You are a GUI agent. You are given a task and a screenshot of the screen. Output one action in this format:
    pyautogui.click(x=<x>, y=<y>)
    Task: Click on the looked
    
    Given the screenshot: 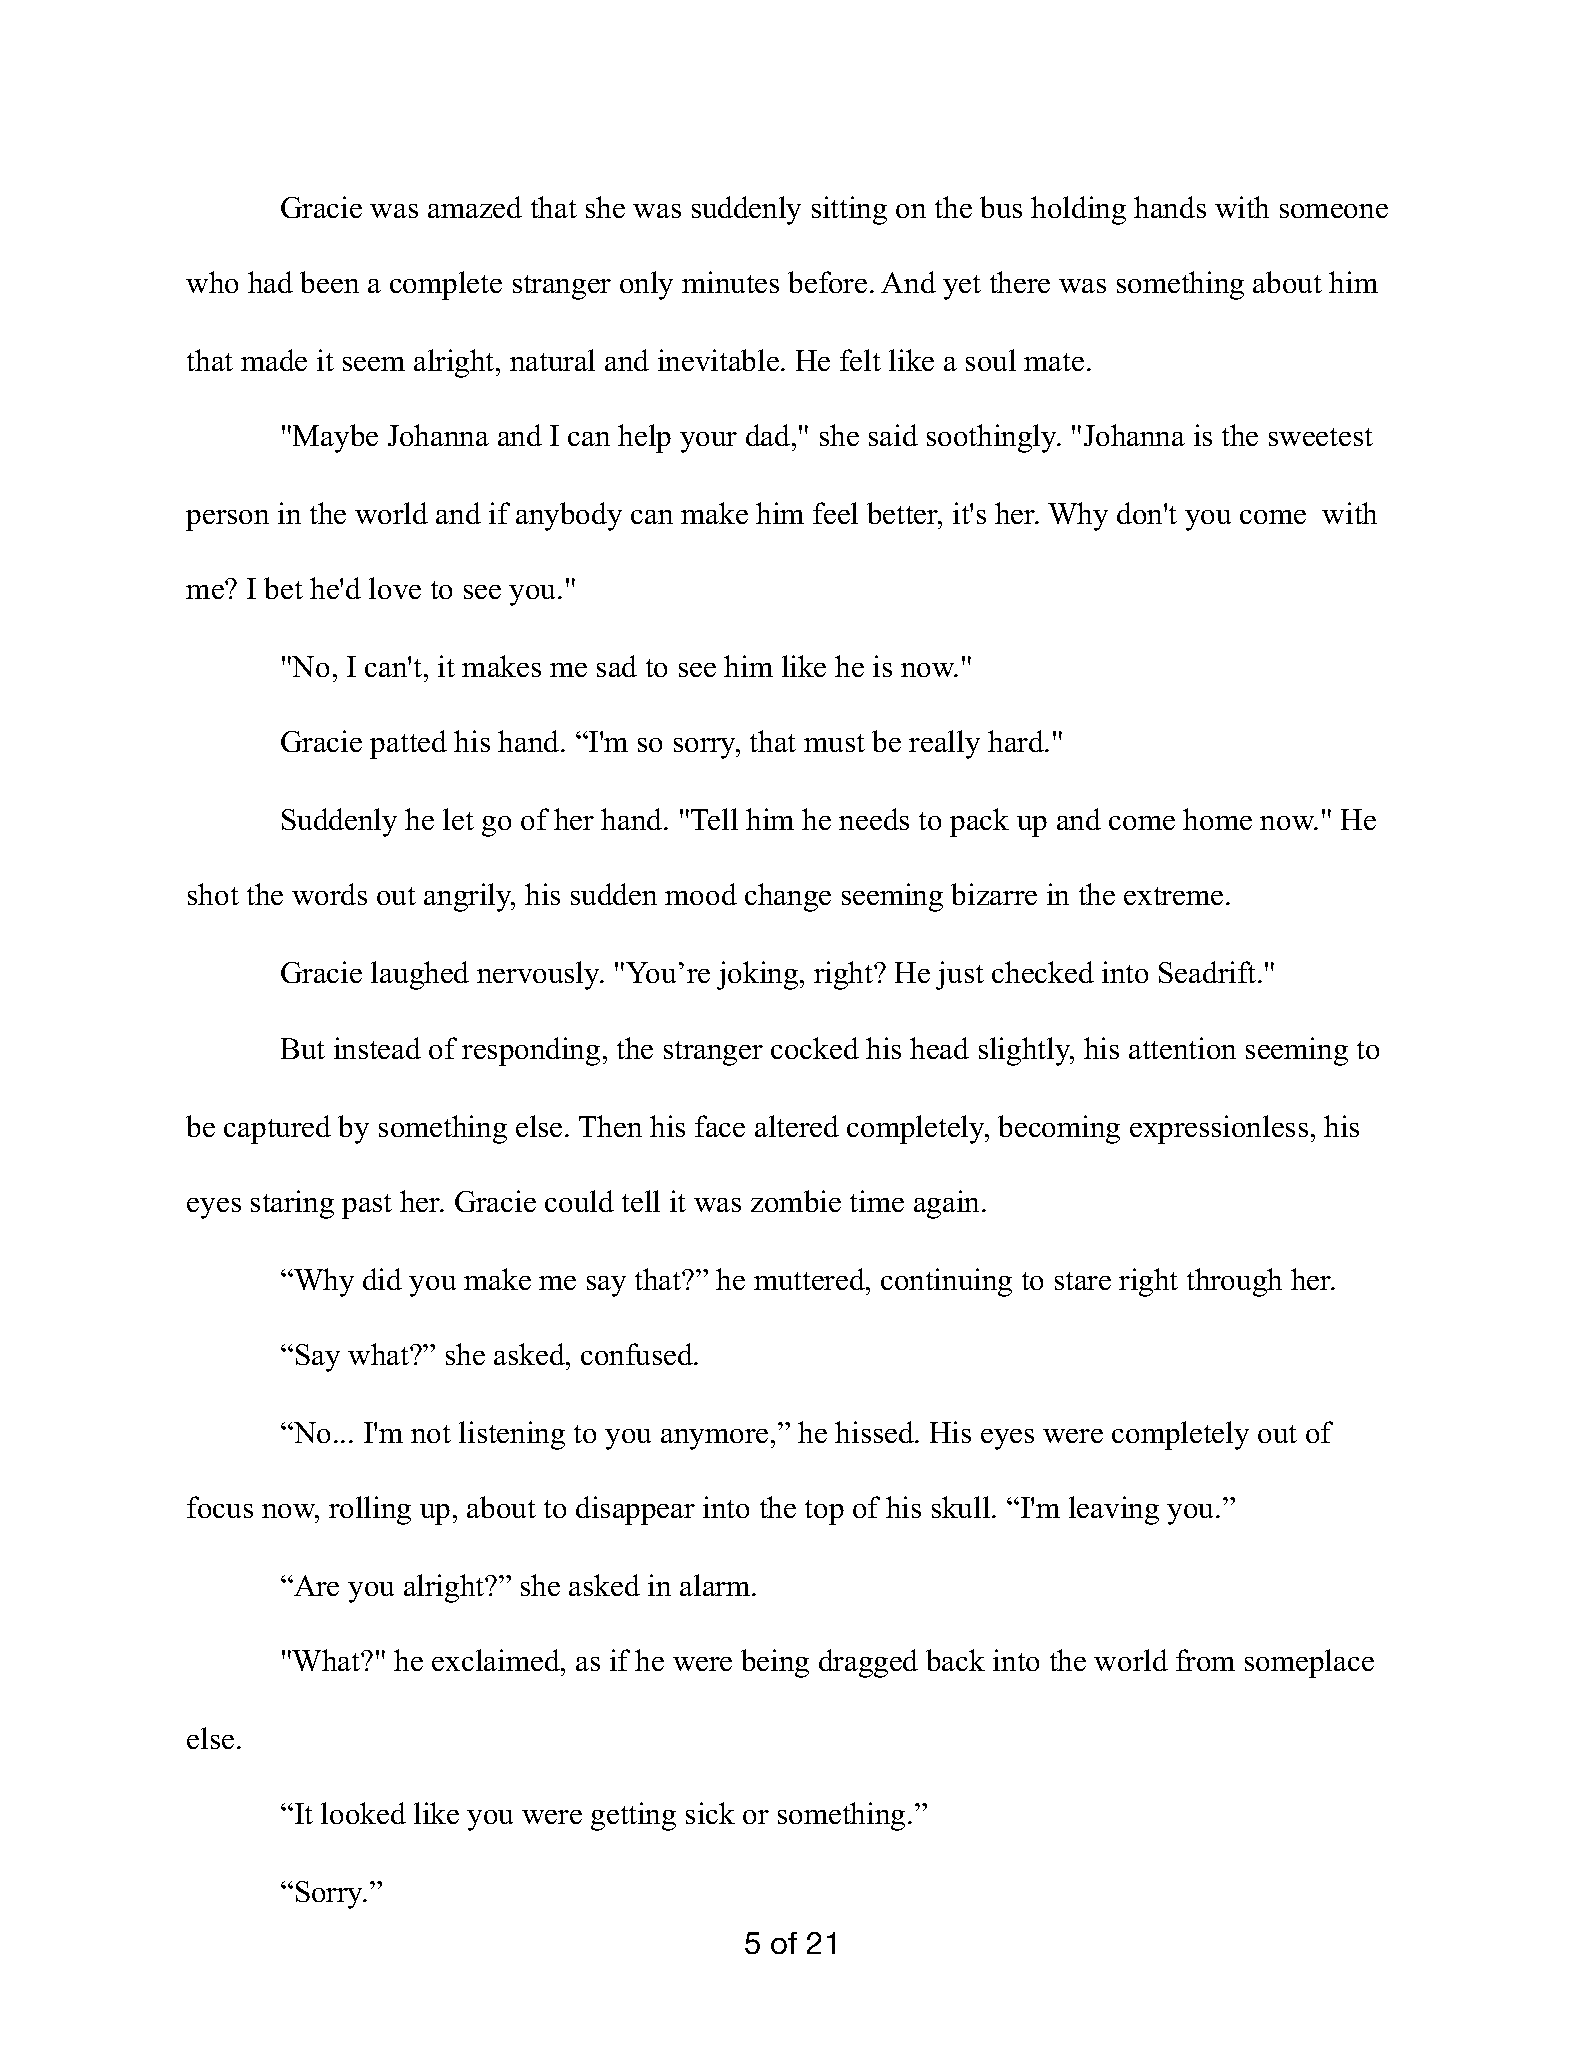 What is the action you would take?
    pyautogui.click(x=363, y=1813)
